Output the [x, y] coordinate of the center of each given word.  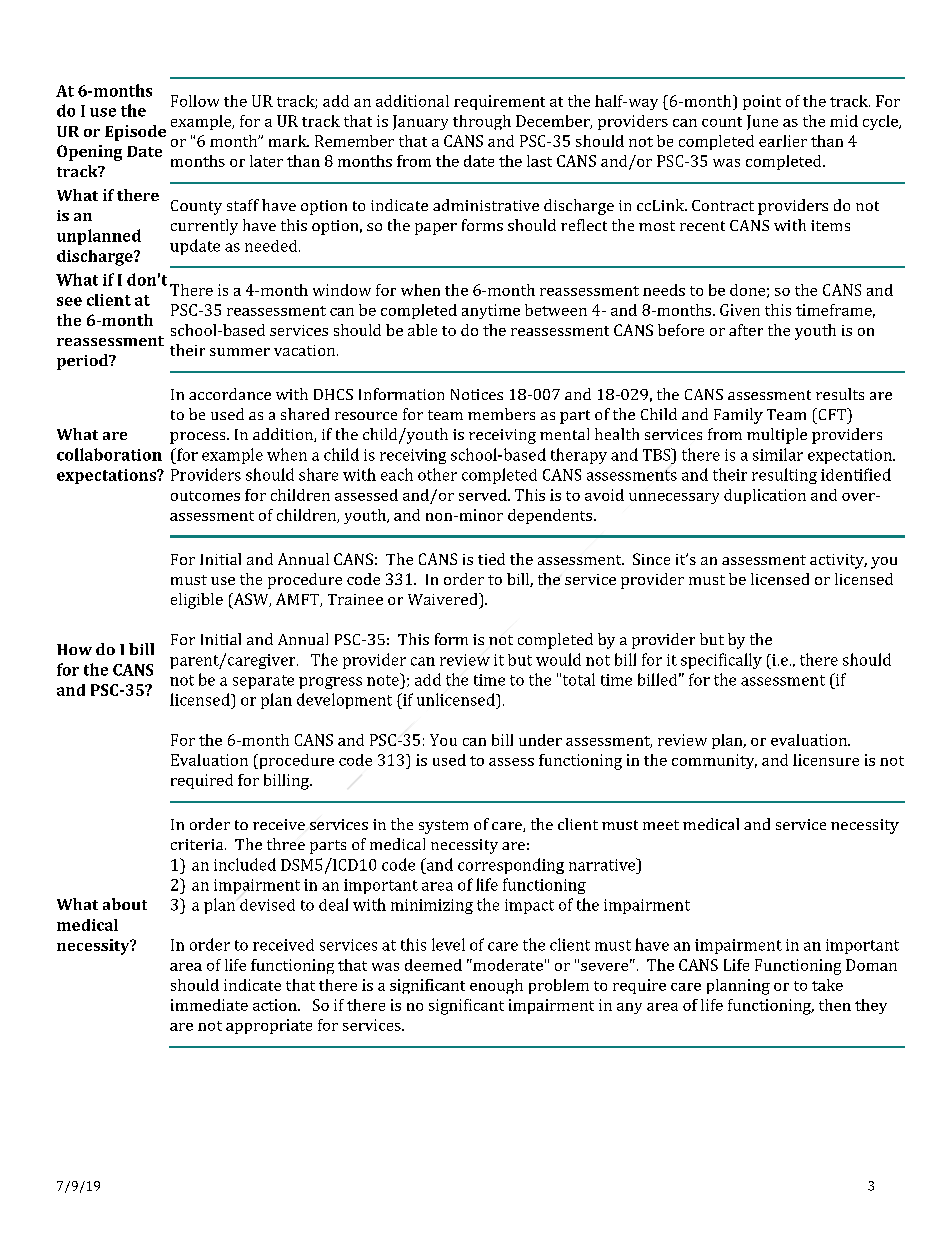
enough [496, 986]
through [482, 122]
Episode [135, 133]
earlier [783, 141]
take [827, 985]
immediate [209, 1005]
